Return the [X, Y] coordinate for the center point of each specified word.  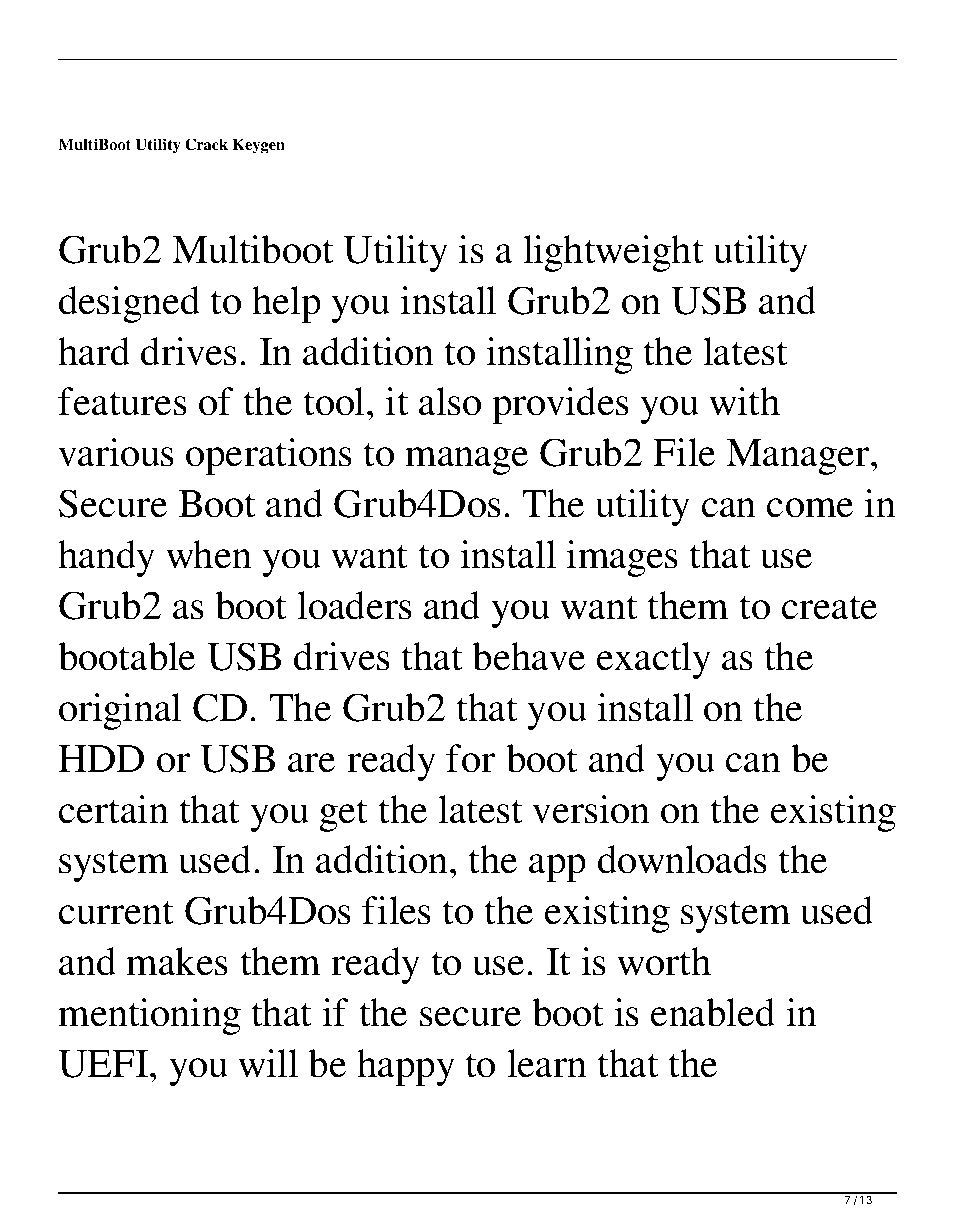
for [470, 758]
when [209, 554]
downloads [682, 859]
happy [406, 1067]
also [450, 401]
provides [560, 405]
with [744, 401]
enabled [713, 1012]
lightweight [613, 253]
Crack [206, 144]
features [122, 401]
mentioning [149, 1016]
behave [528, 656]
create [829, 607]
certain [114, 809]
